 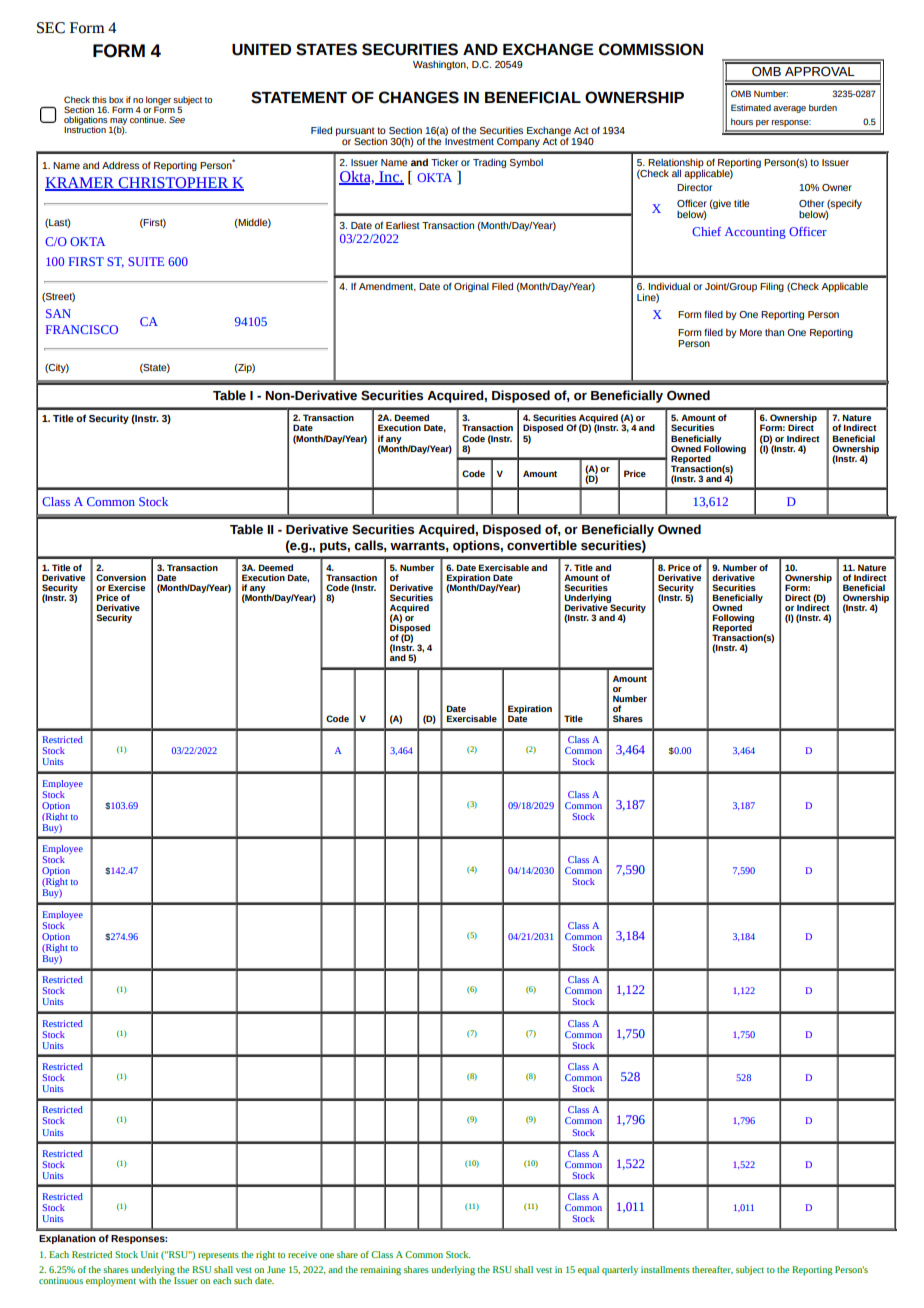 I want to click on longer, so click(x=158, y=101).
